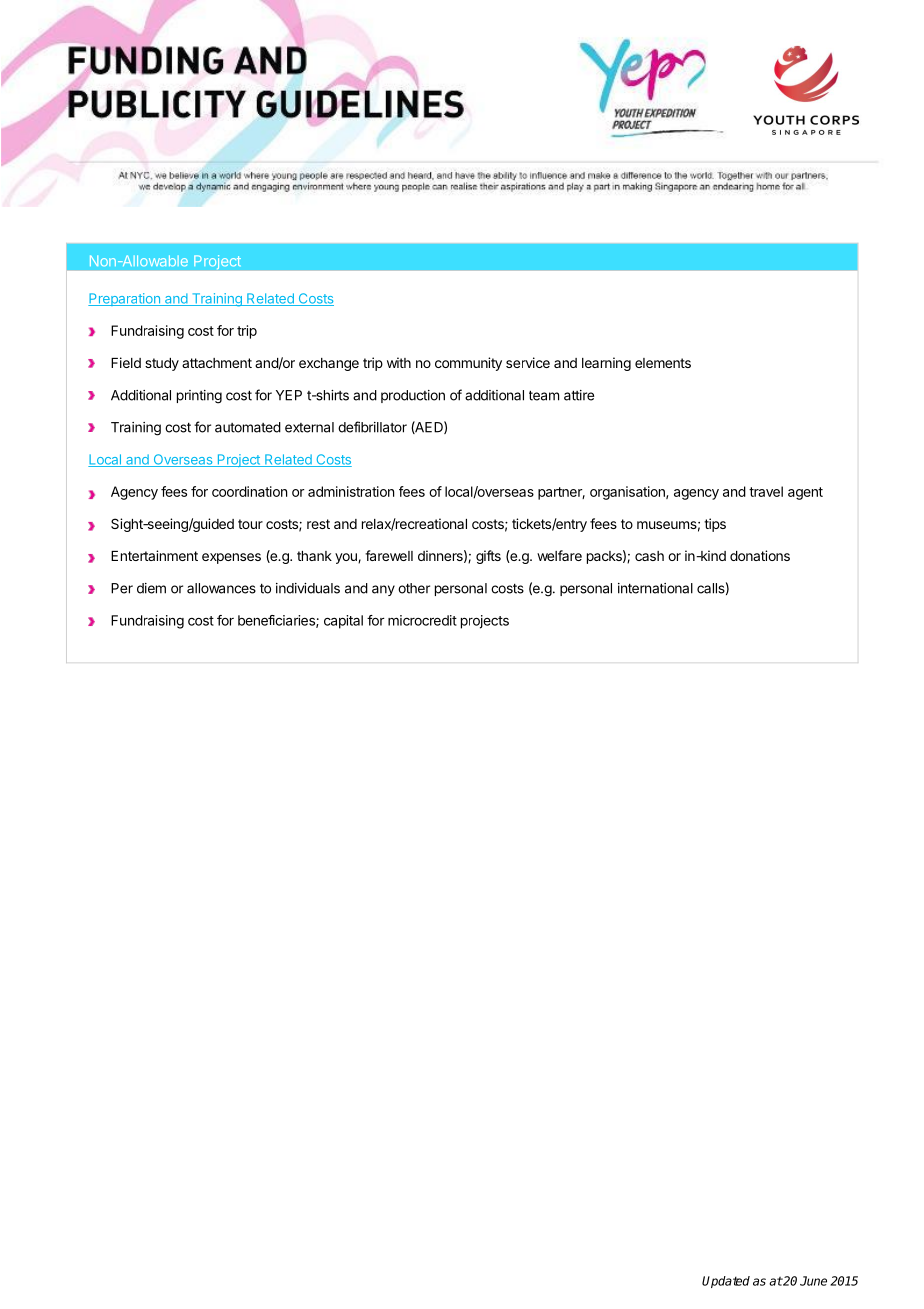 The width and height of the document is (924, 1309). What do you see at coordinates (468, 364) in the document?
I see `community` at bounding box center [468, 364].
